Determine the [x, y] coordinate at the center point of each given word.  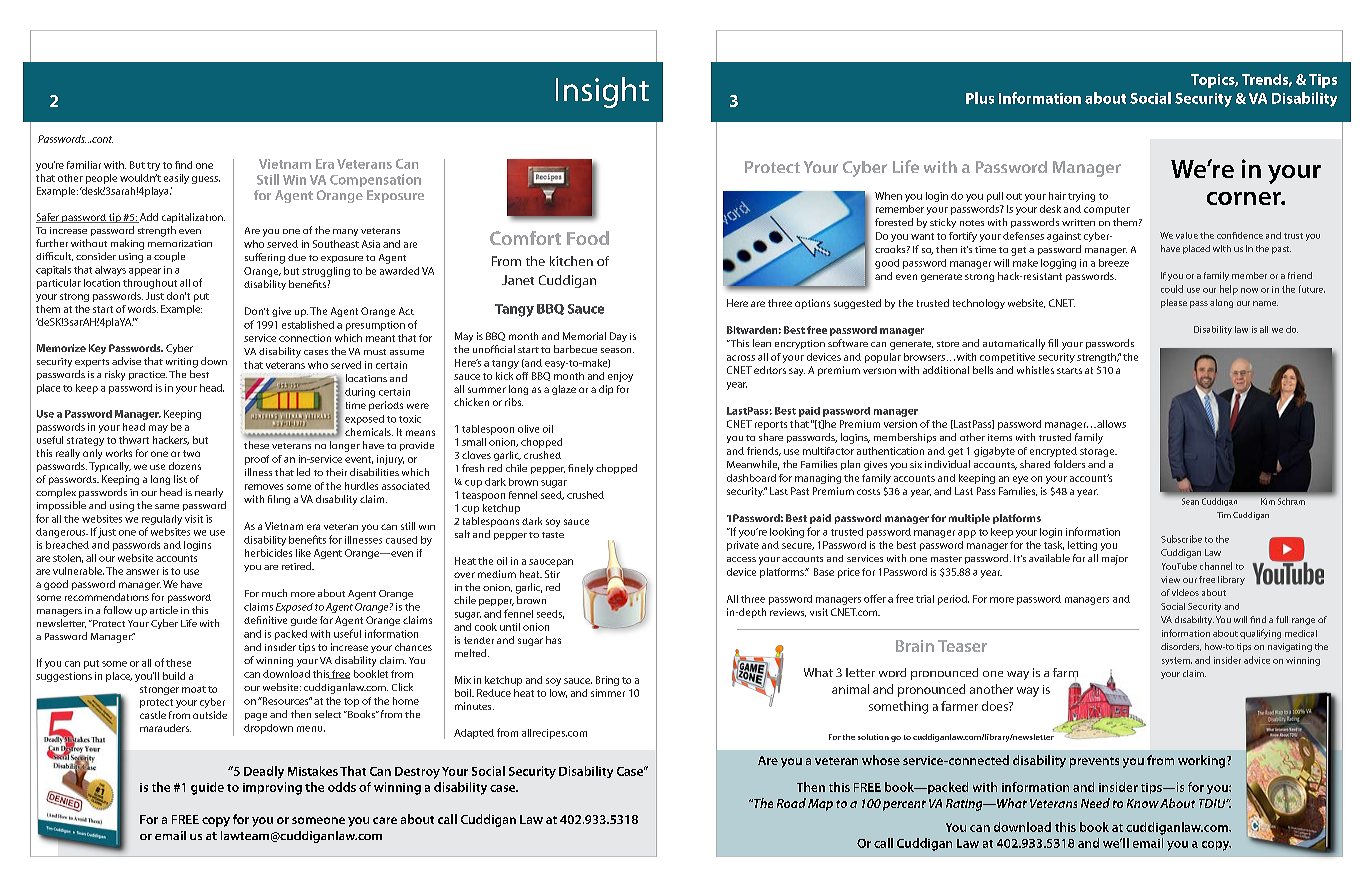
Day [618, 337]
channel [1216, 566]
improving [272, 788]
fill [1053, 343]
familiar [84, 165]
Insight [602, 92]
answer [142, 572]
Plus [980, 98]
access [741, 559]
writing [182, 363]
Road [791, 803]
